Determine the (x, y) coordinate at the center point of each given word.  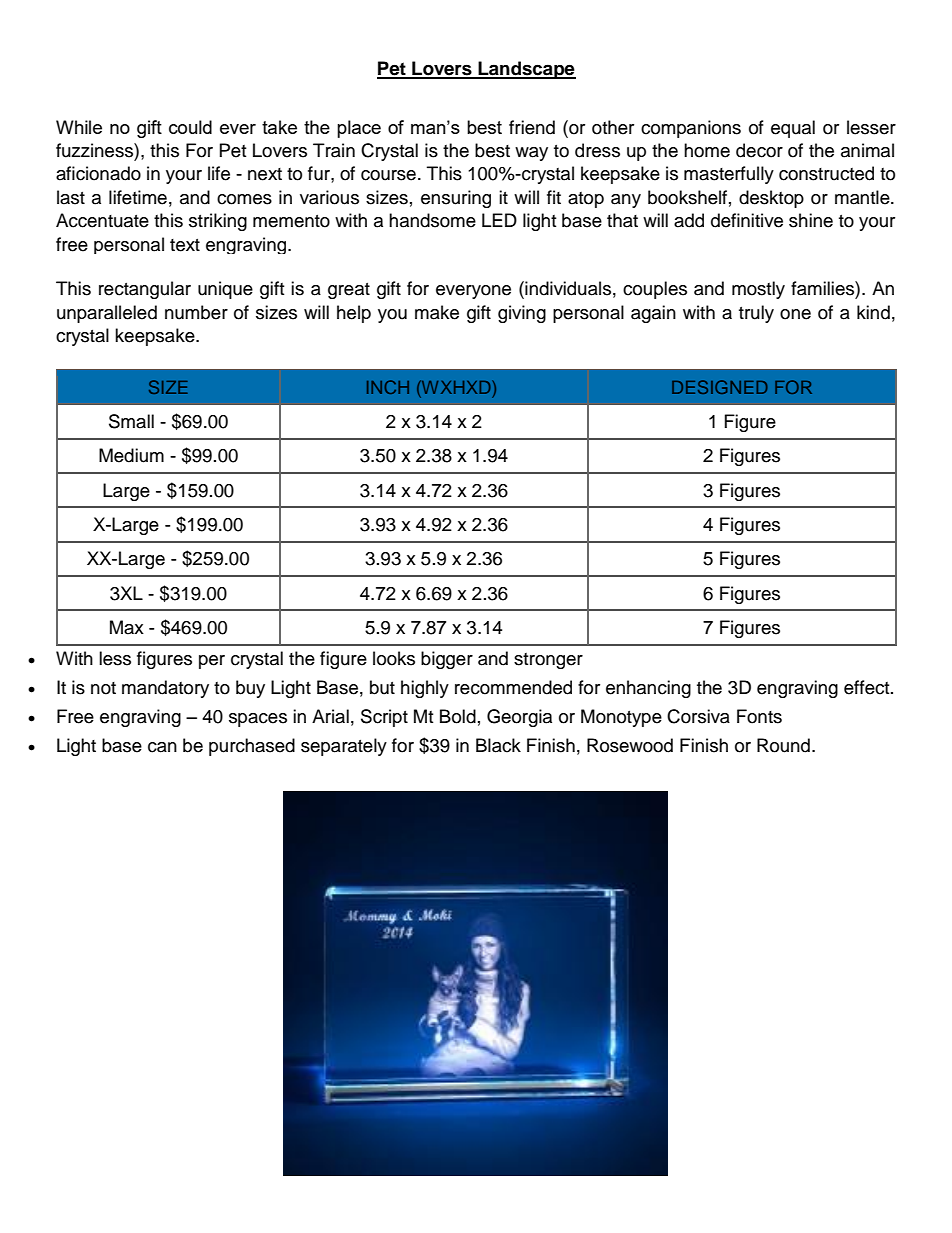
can (162, 747)
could (190, 127)
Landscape (526, 70)
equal (793, 129)
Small (131, 421)
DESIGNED (720, 387)
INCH (388, 387)
